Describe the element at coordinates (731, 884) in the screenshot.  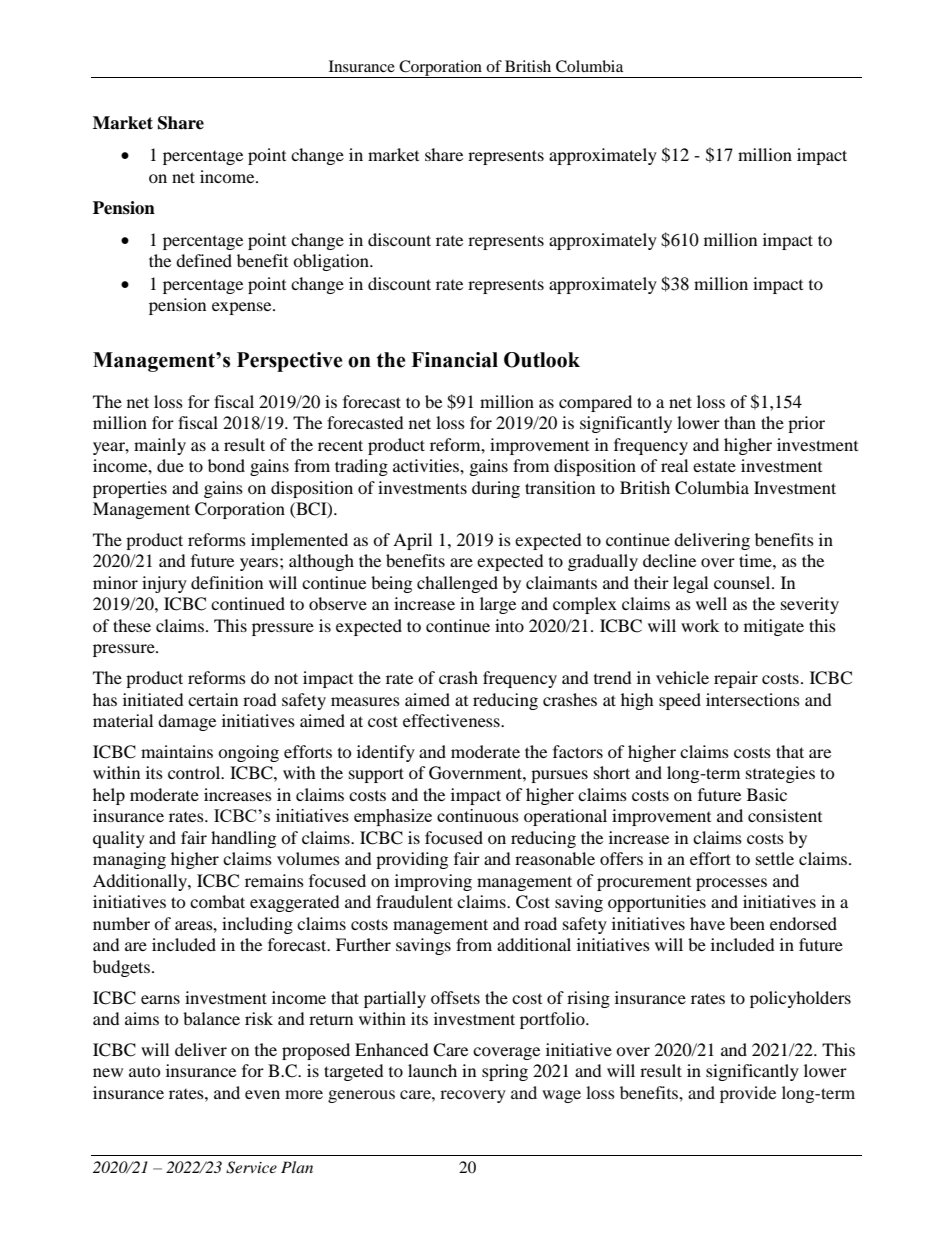
I see `processes` at that location.
